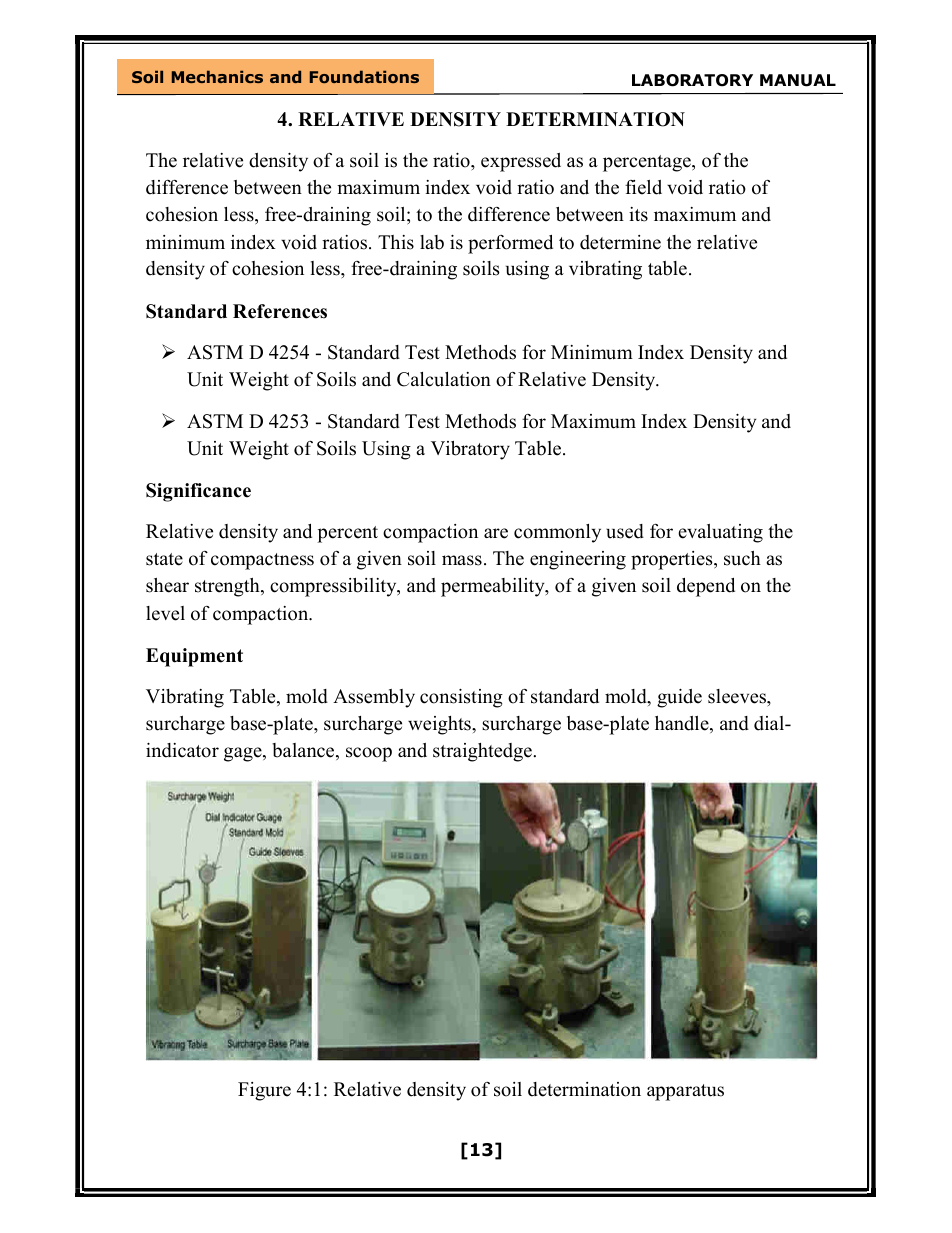 The width and height of the document is (952, 1233). I want to click on LABORATORY, so click(692, 80).
